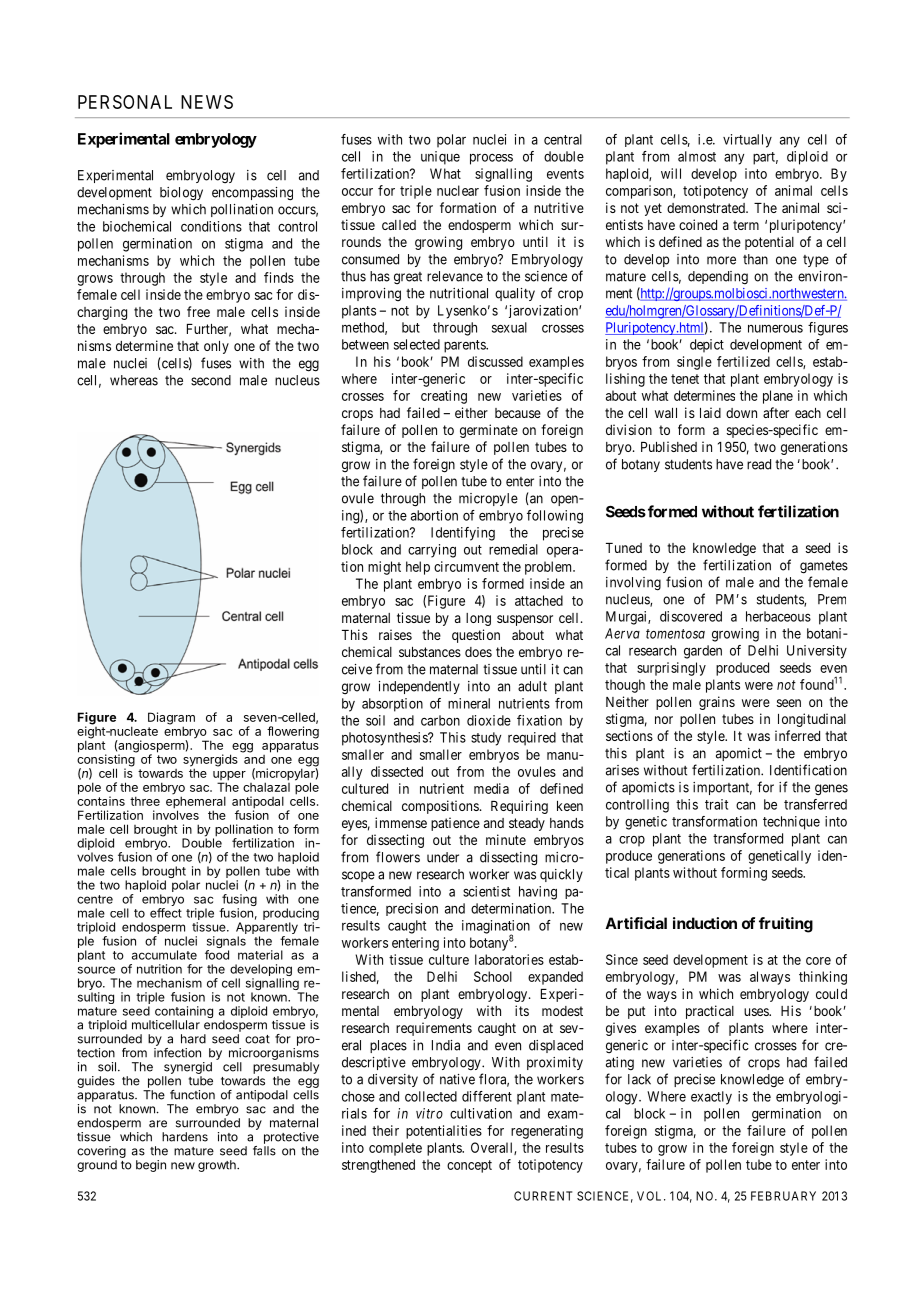 The height and width of the screenshot is (1308, 924). What do you see at coordinates (145, 801) in the screenshot?
I see `three` at bounding box center [145, 801].
